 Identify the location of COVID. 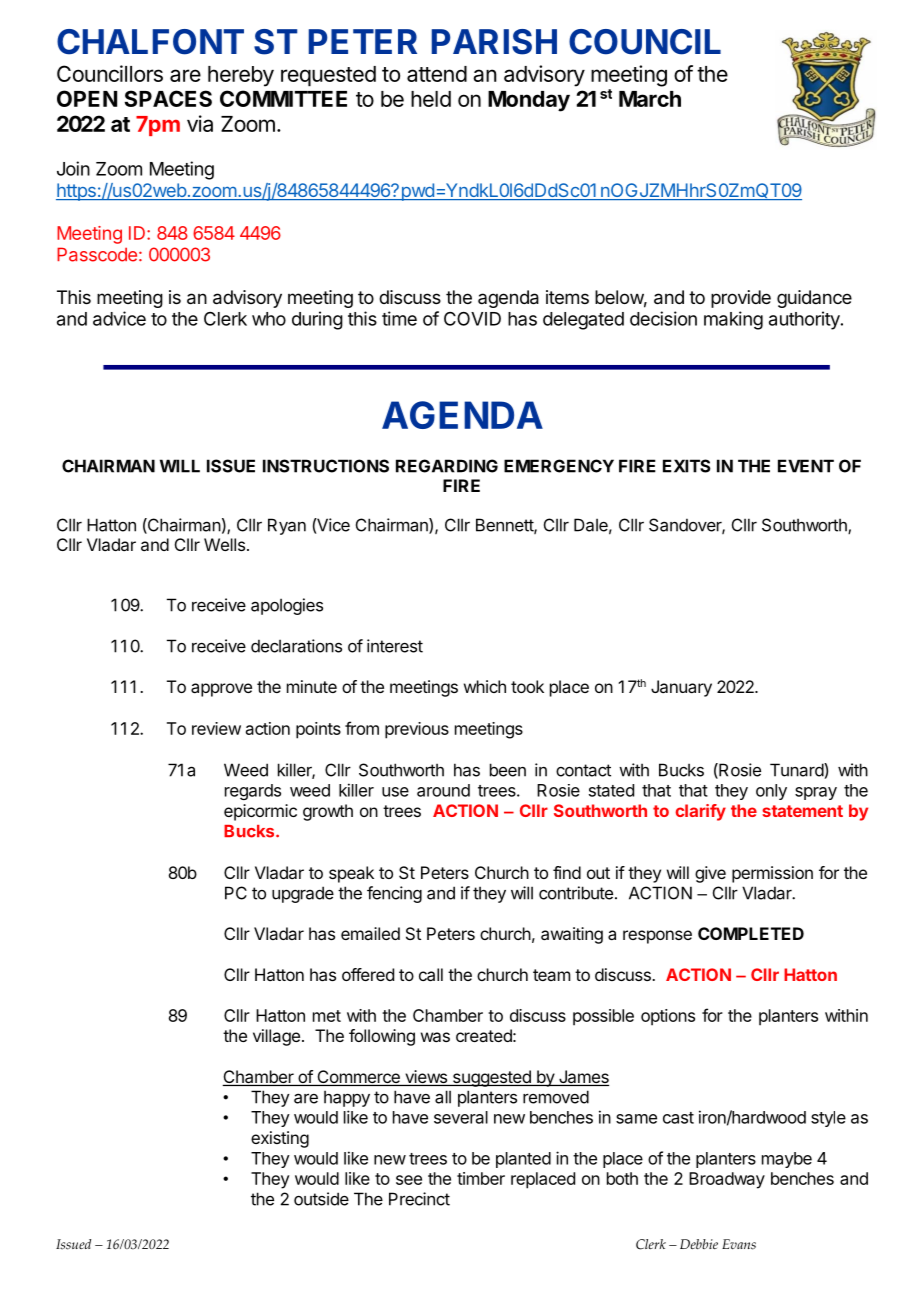
(472, 318).
